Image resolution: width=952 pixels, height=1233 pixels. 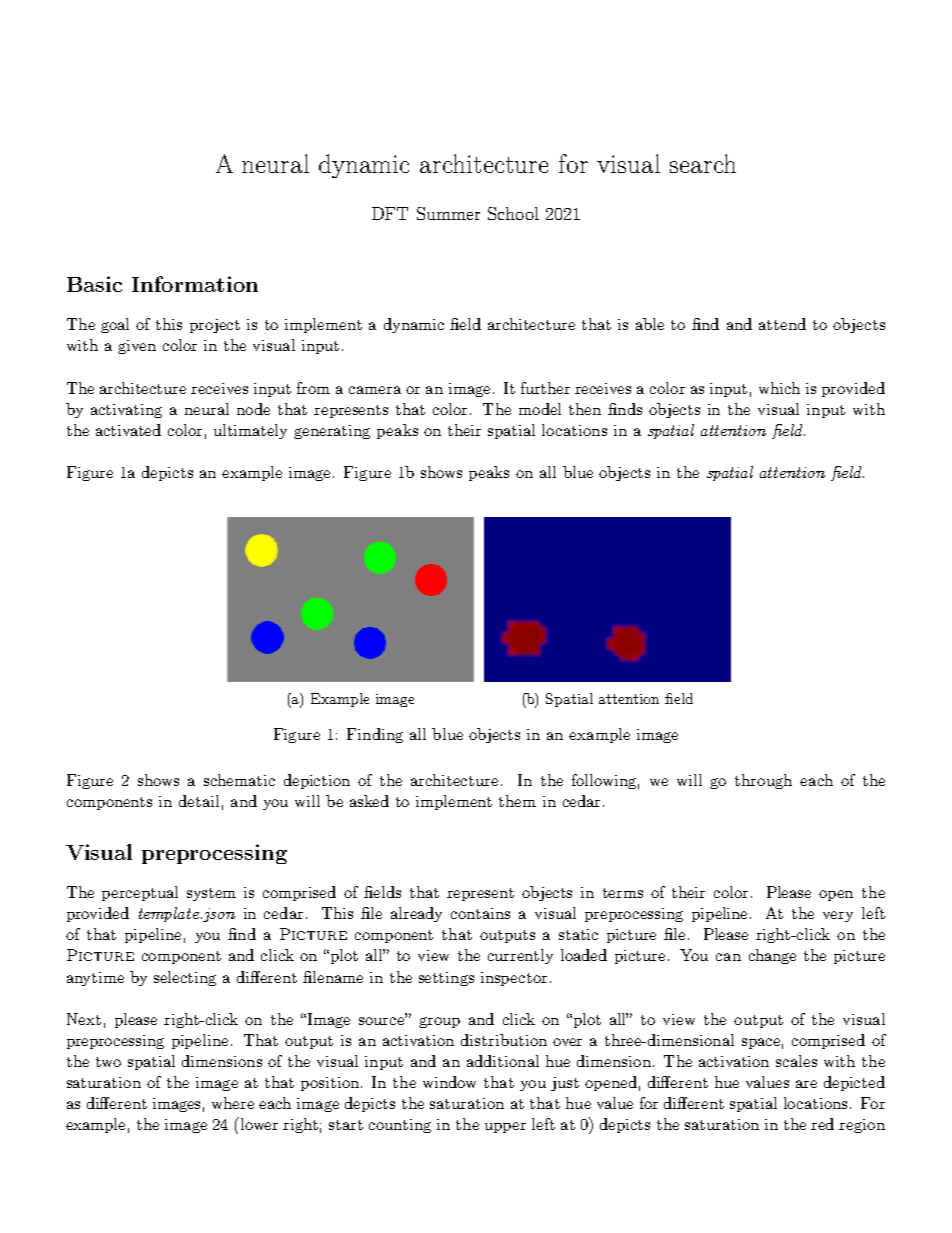 I want to click on Summer, so click(x=448, y=213).
